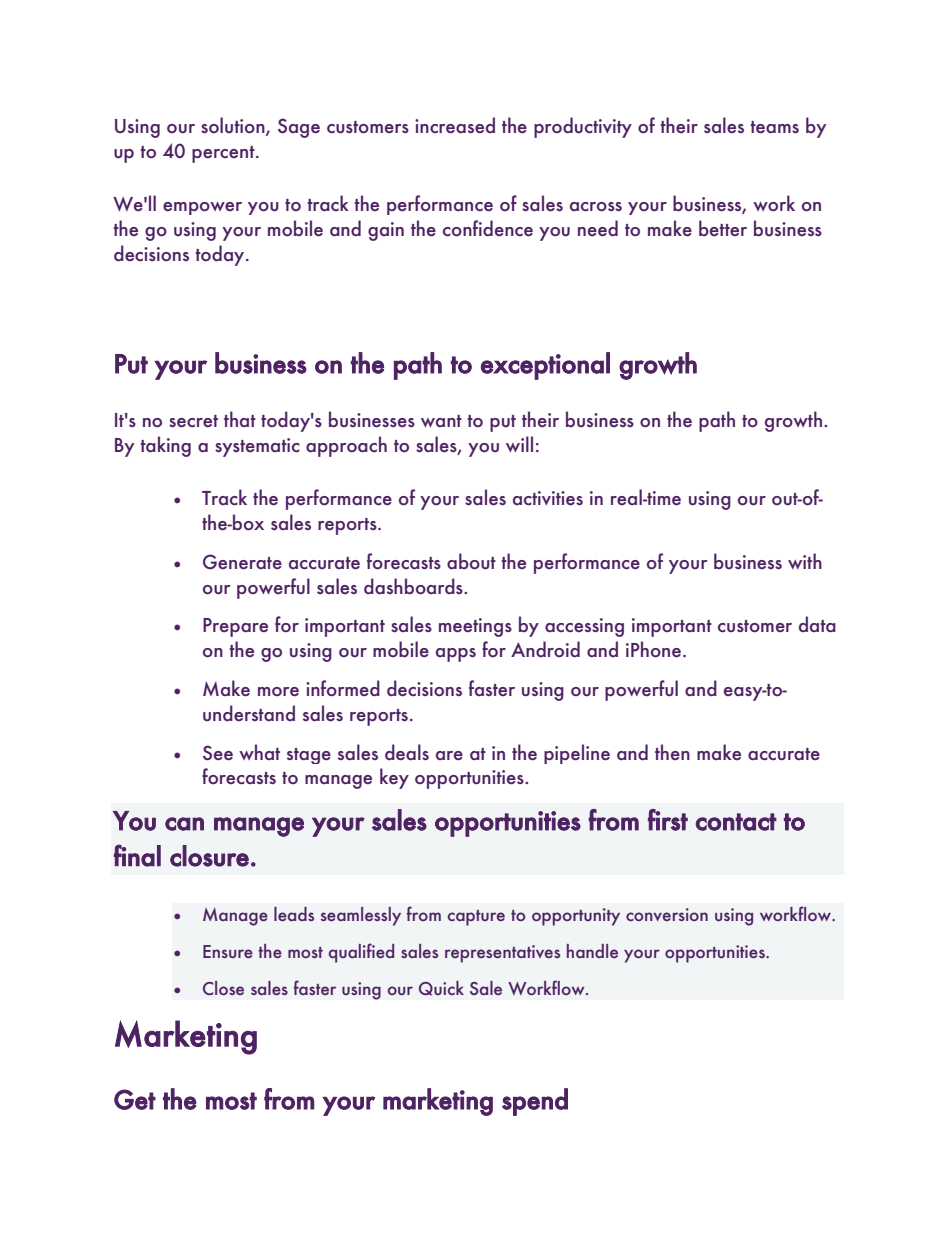  What do you see at coordinates (817, 624) in the image?
I see `data` at bounding box center [817, 624].
